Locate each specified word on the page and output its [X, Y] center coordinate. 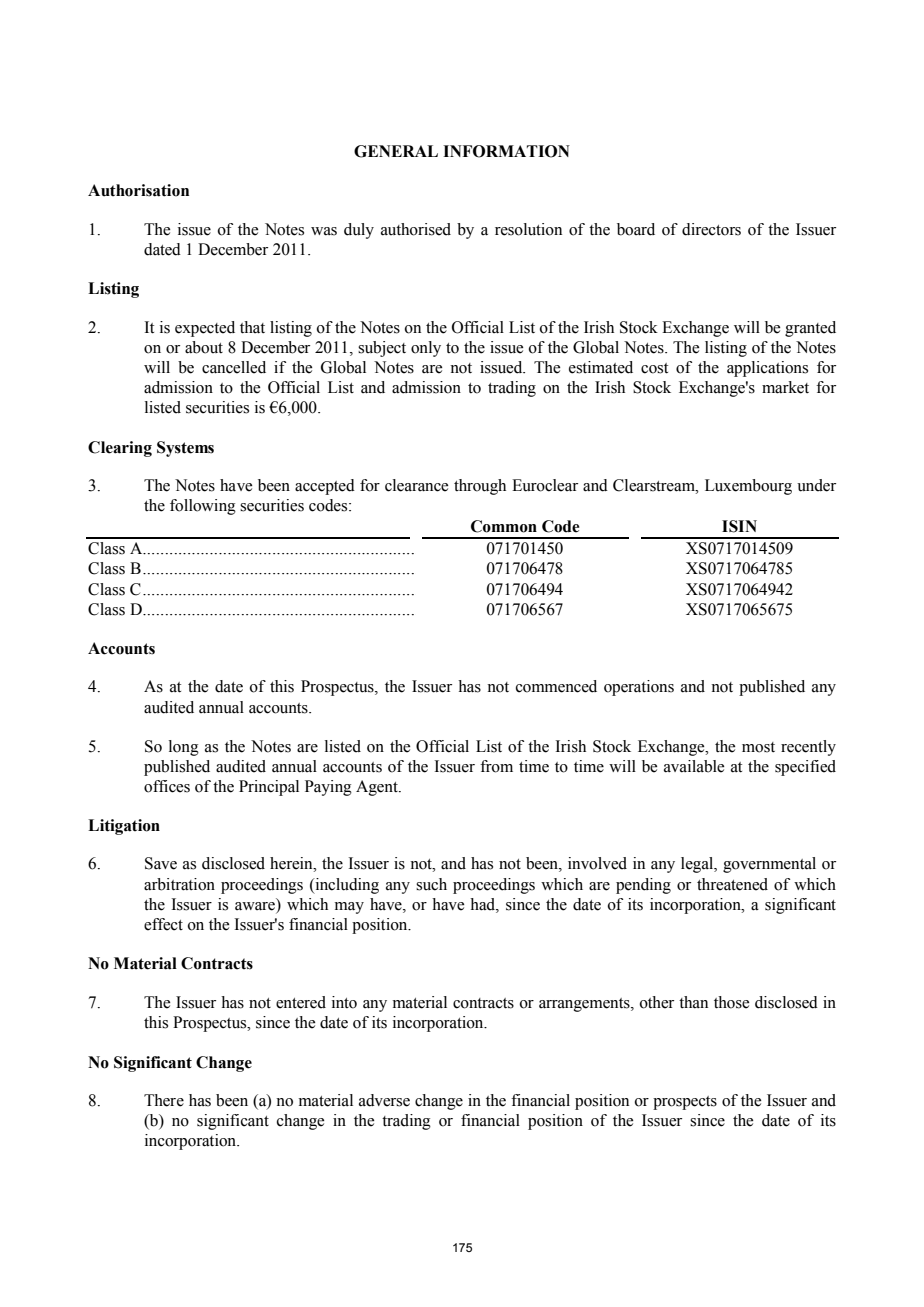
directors [711, 229]
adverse [384, 1100]
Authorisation [138, 190]
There [164, 1100]
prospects [685, 1103]
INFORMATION [506, 151]
